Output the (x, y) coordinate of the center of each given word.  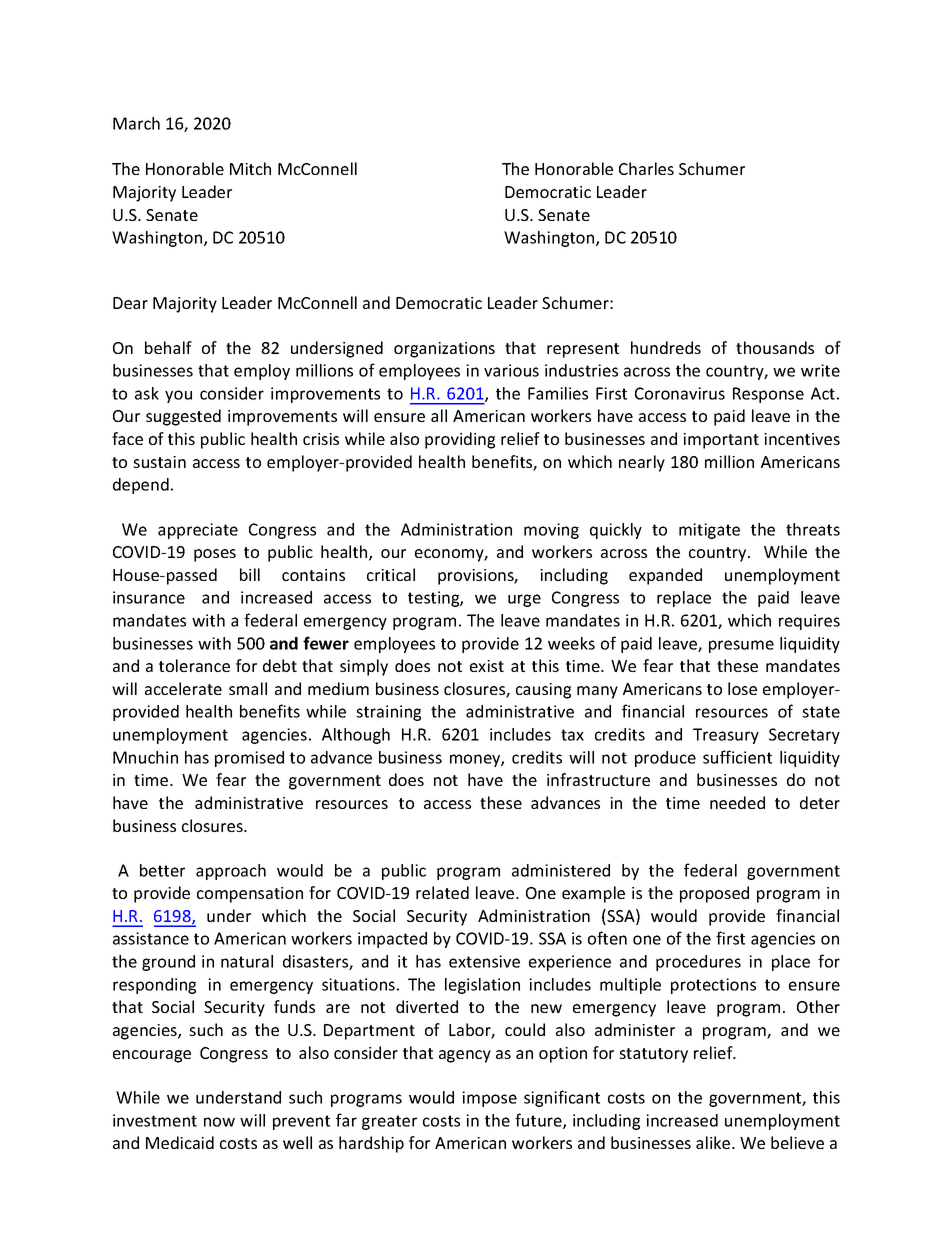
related (442, 892)
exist (487, 666)
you (178, 396)
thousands (775, 347)
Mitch (250, 168)
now (219, 1122)
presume (741, 646)
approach (231, 872)
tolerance (194, 665)
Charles (646, 168)
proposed (714, 894)
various (511, 370)
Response (768, 395)
